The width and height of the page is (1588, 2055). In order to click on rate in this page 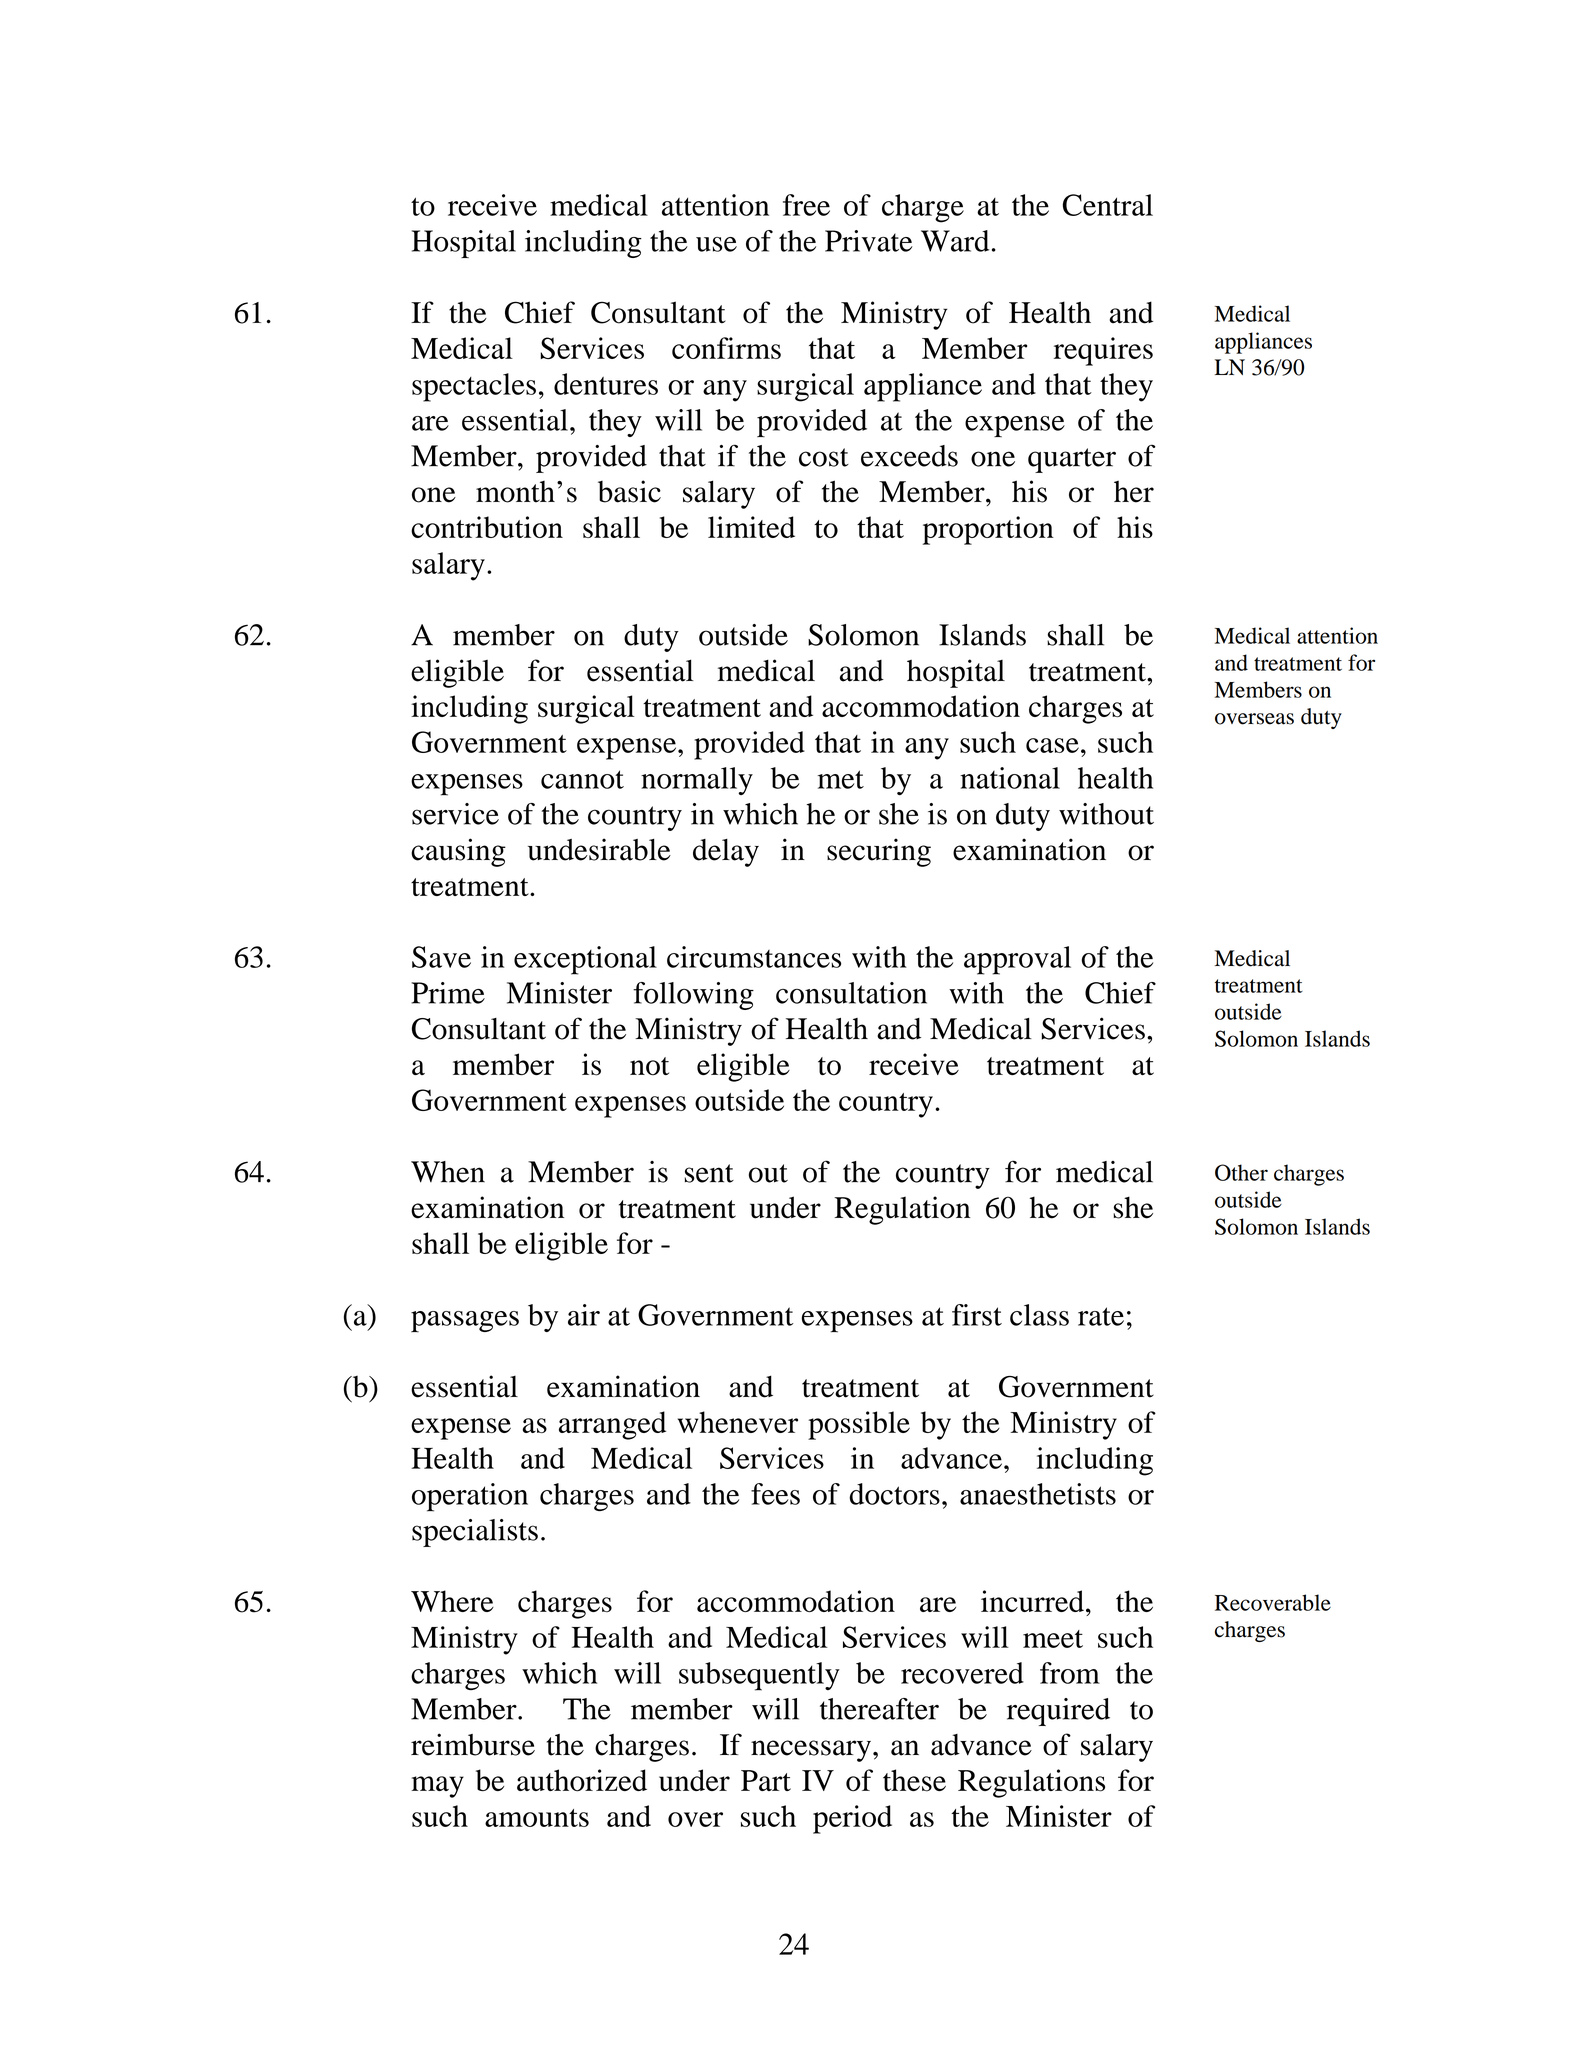, I will do `click(1101, 1316)`.
